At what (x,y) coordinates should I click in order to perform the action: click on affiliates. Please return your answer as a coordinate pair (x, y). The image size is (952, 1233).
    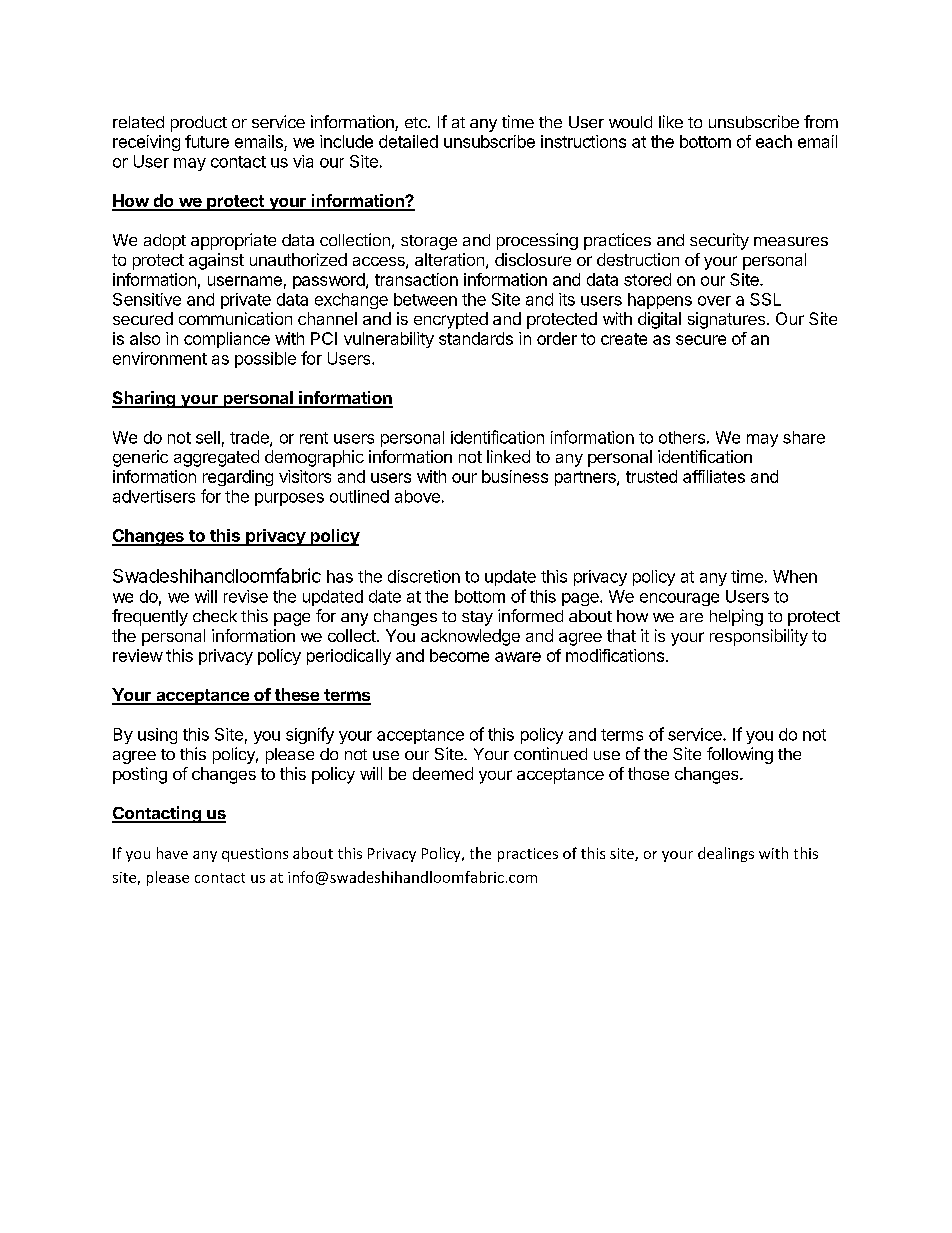
    Looking at the image, I should click on (714, 476).
